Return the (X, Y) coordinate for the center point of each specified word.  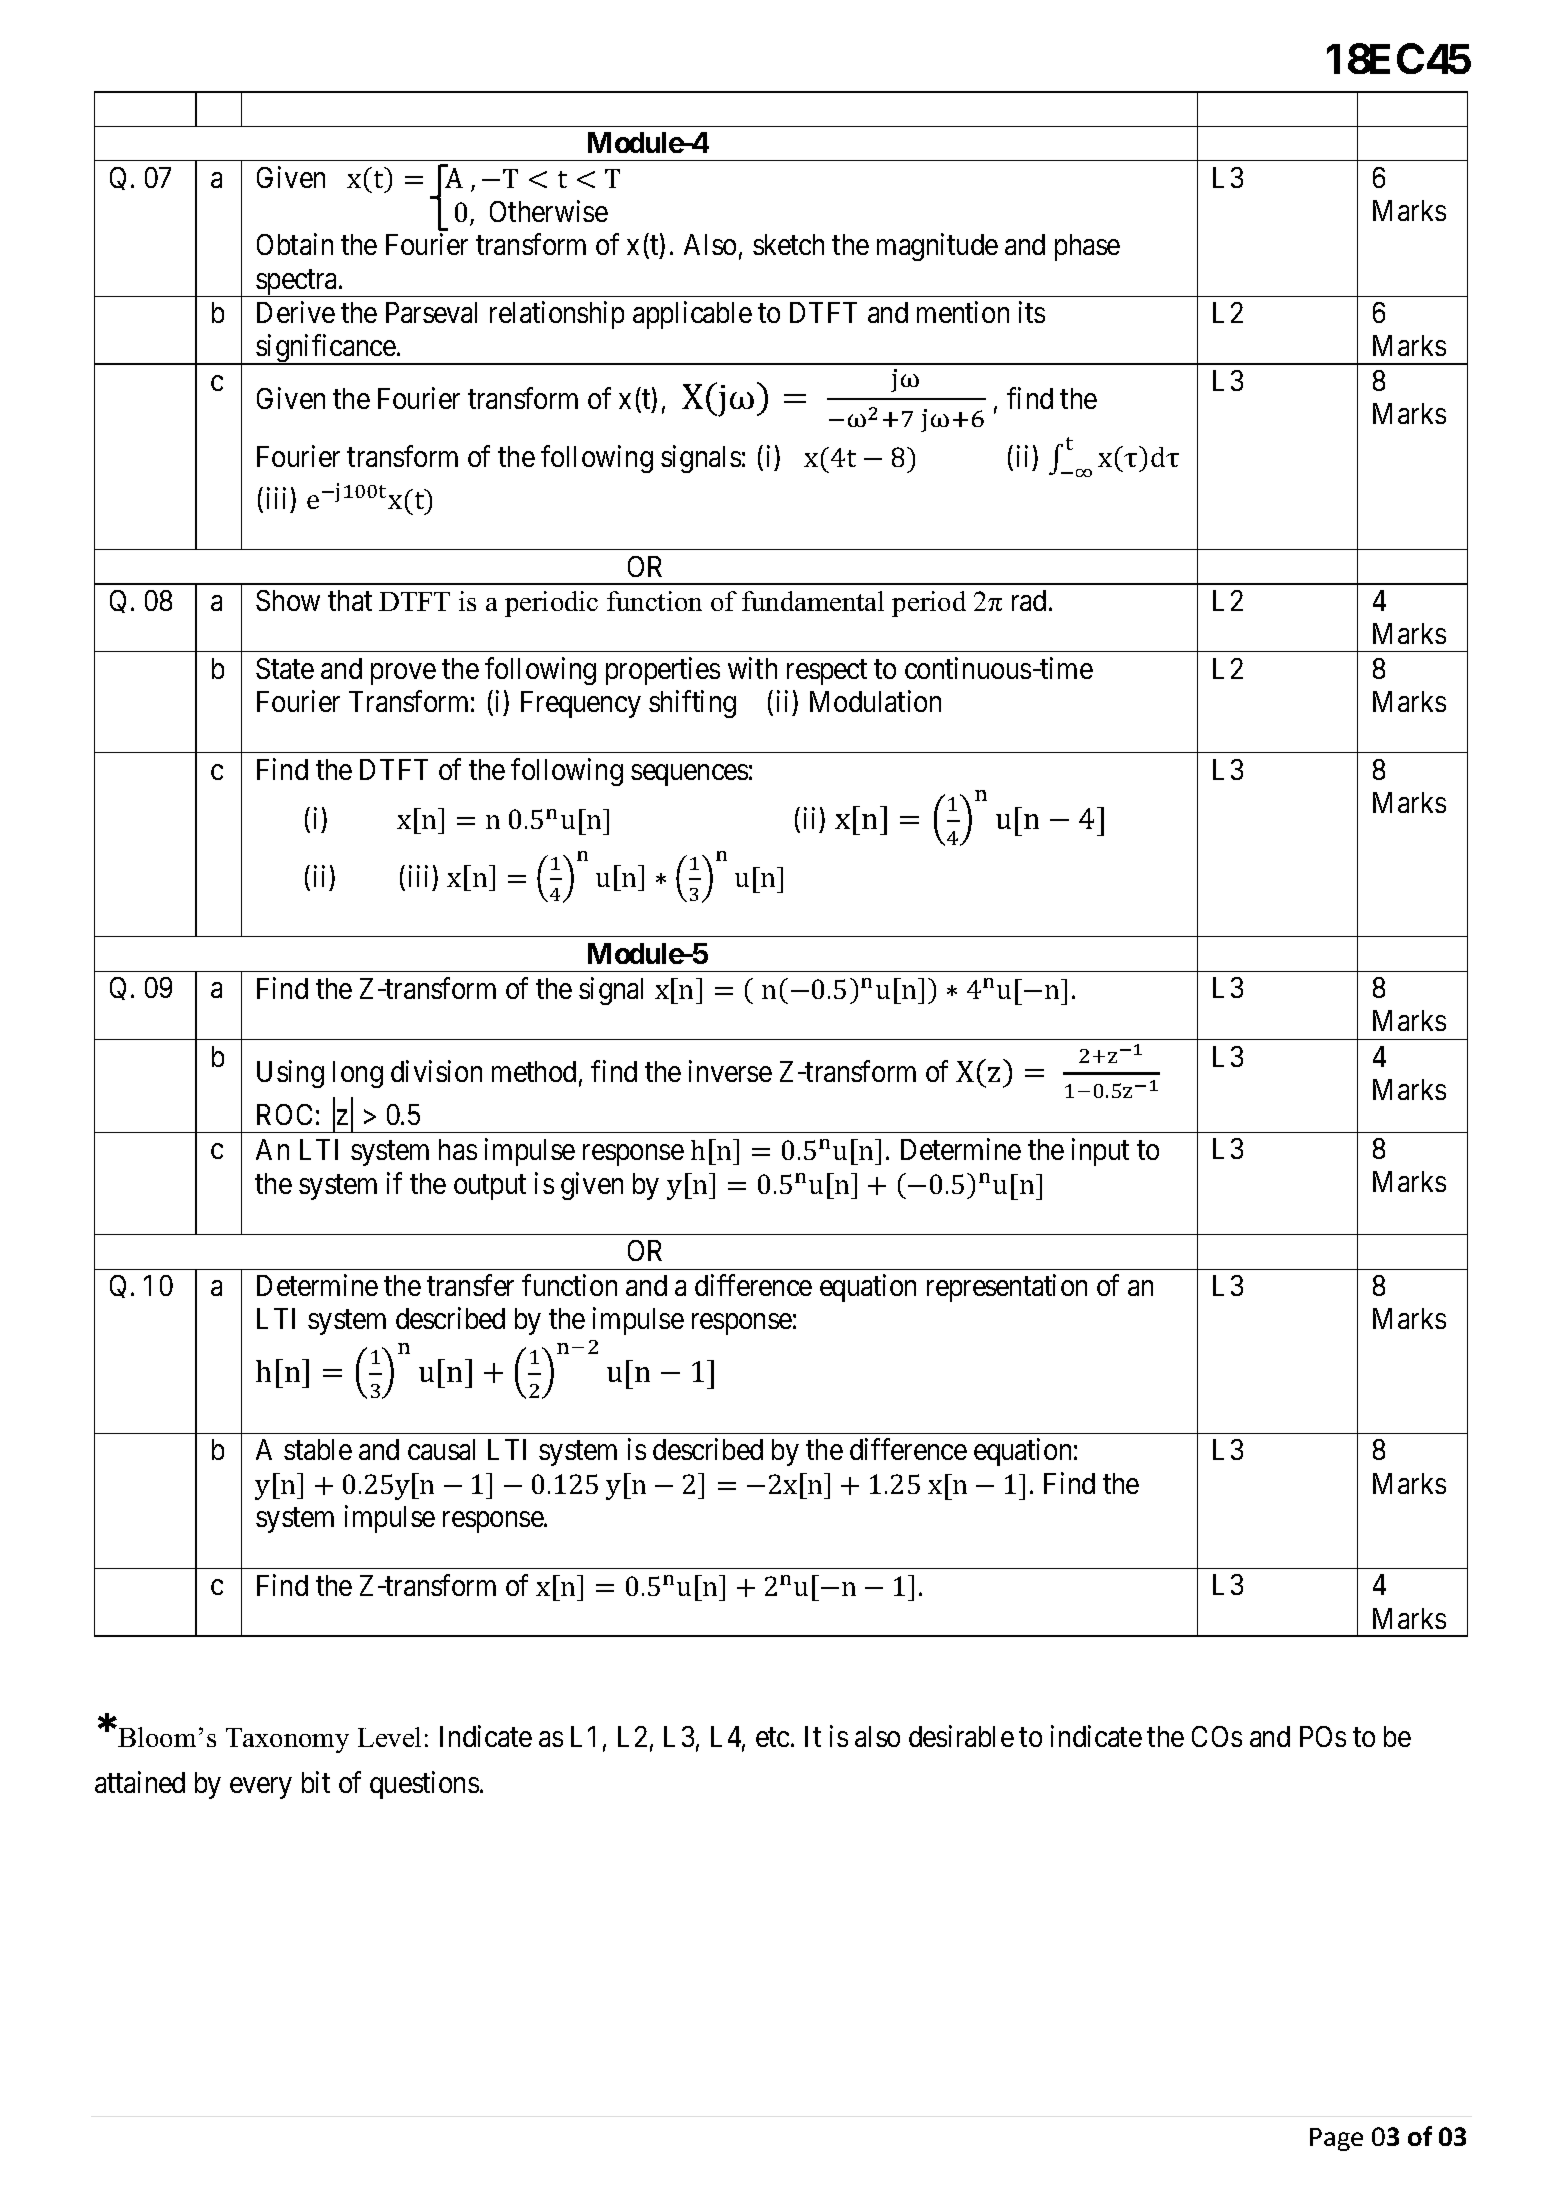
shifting (692, 704)
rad (1031, 600)
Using (290, 1074)
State (285, 668)
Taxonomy (287, 1740)
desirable (961, 1736)
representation (1007, 1288)
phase (1087, 247)
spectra (297, 283)
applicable (692, 315)
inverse (730, 1071)
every (261, 1788)
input (1100, 1152)
